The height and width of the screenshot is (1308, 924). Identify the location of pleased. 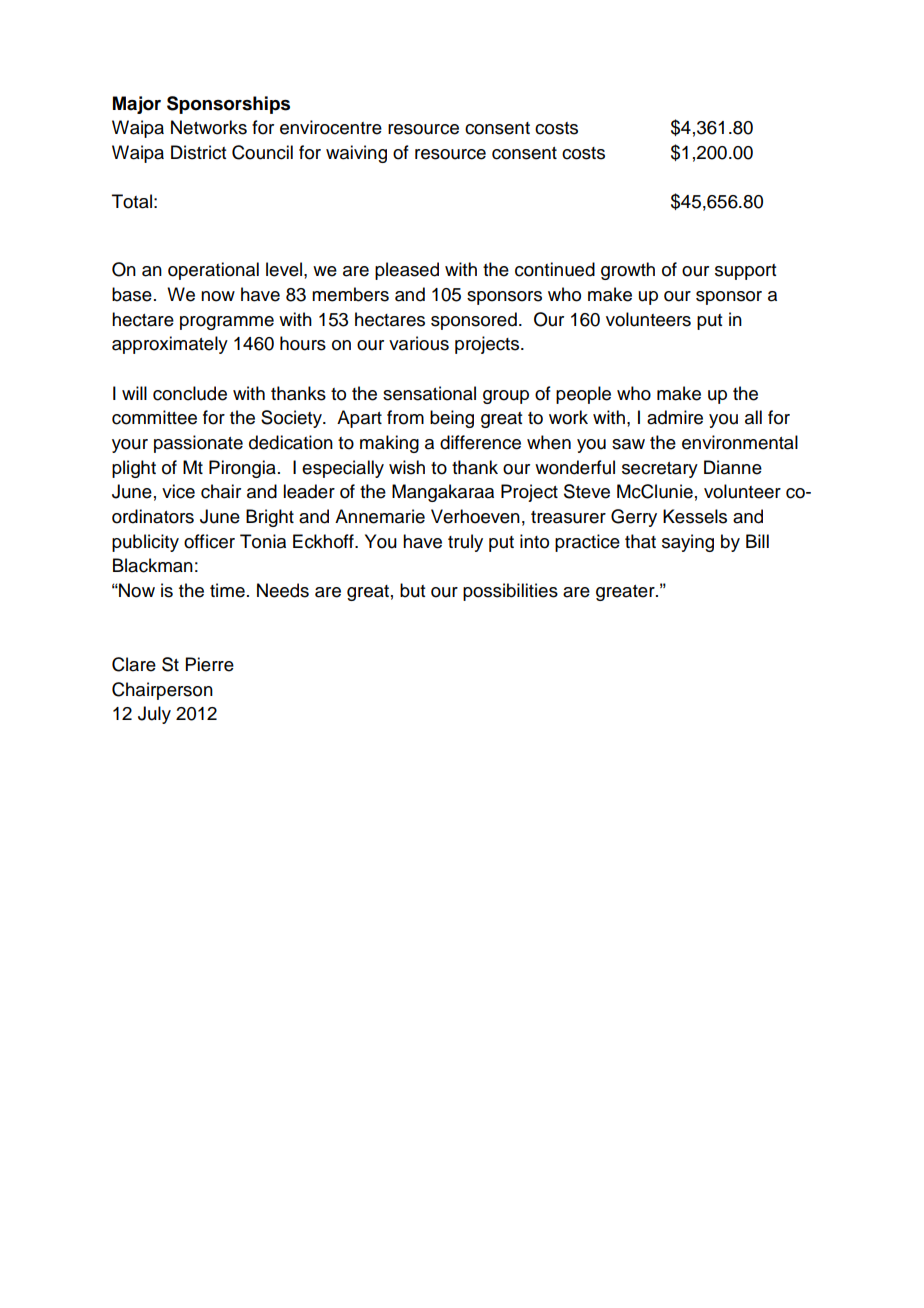
(407, 271).
